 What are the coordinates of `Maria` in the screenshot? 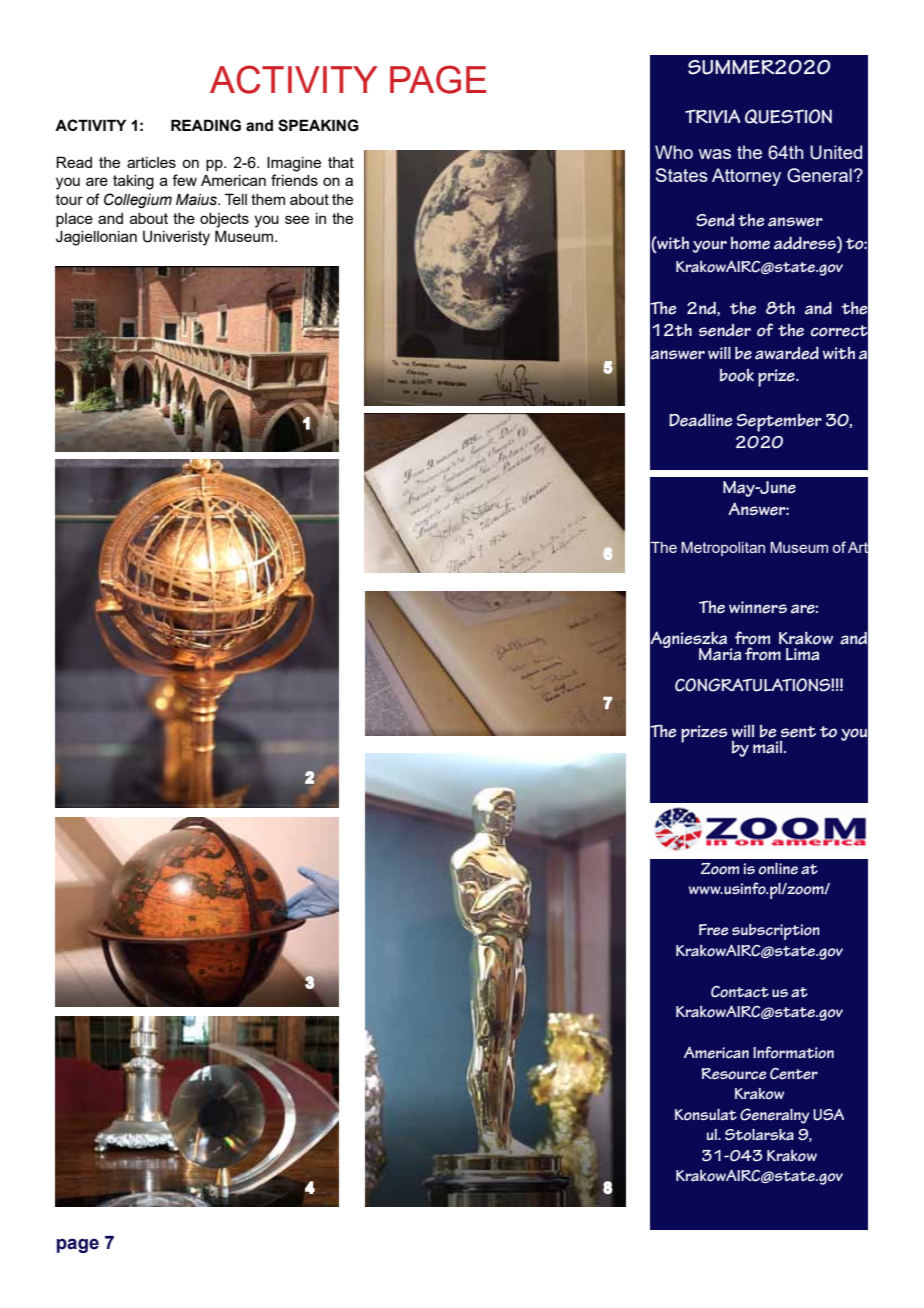 It's located at (720, 654).
